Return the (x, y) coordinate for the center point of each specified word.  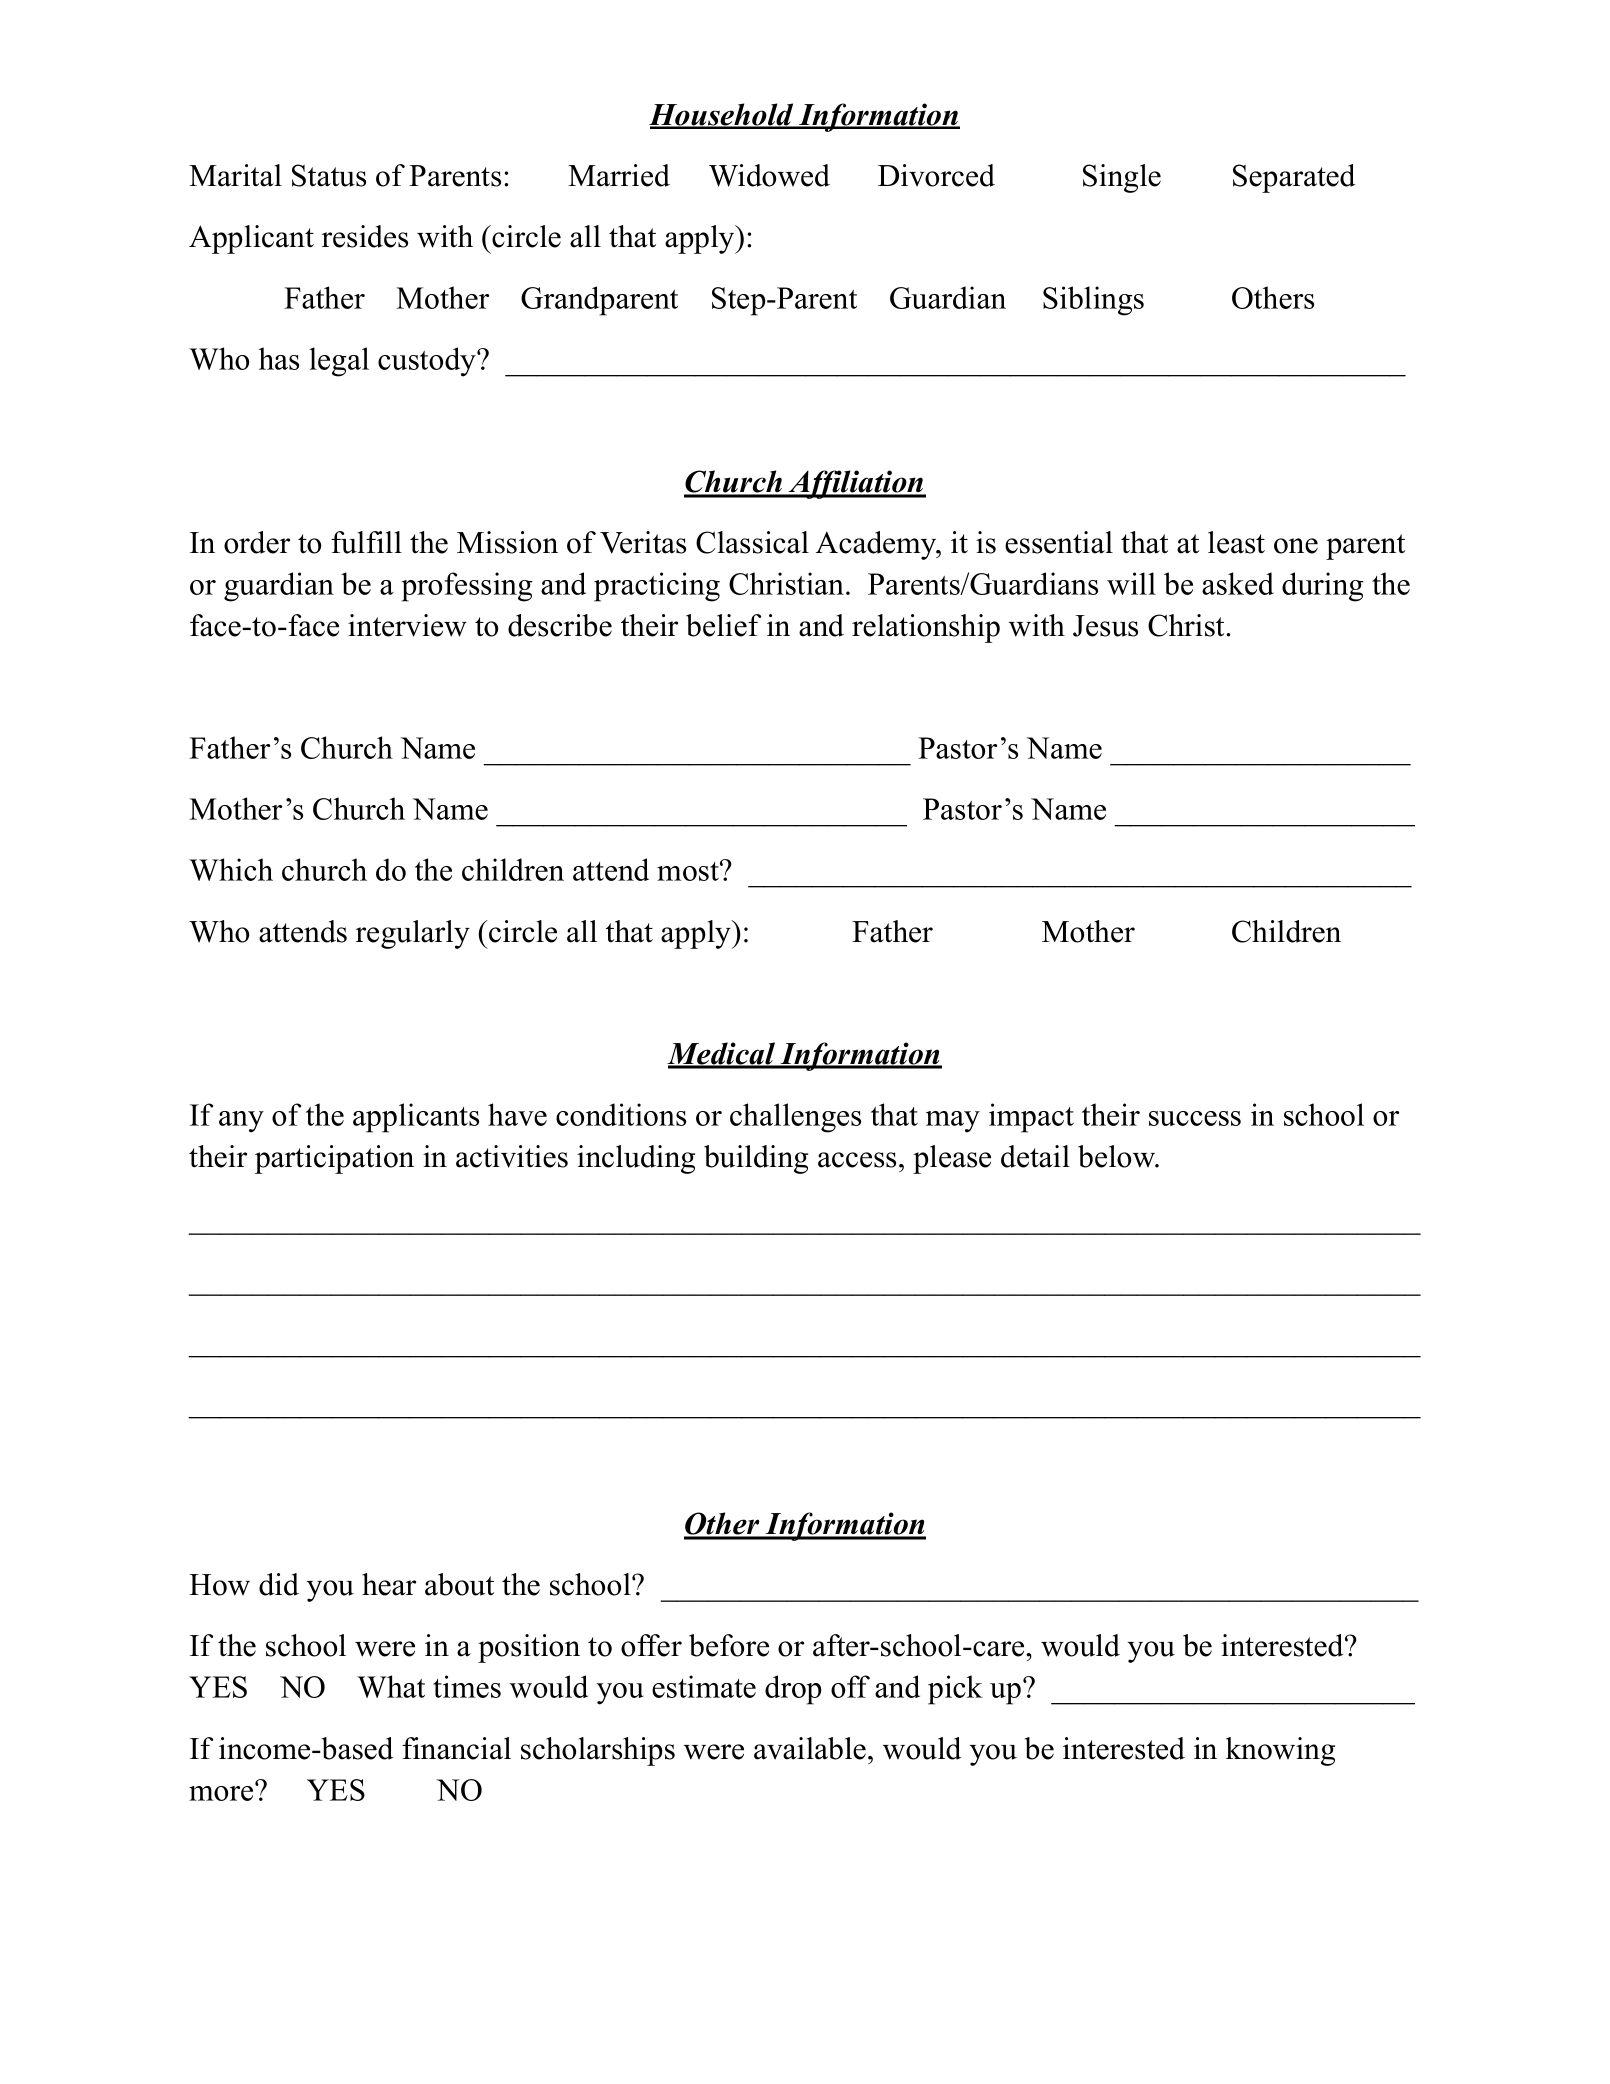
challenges (795, 1118)
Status (329, 175)
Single (1122, 178)
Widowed (769, 175)
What (391, 1686)
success (1195, 1118)
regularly (413, 934)
